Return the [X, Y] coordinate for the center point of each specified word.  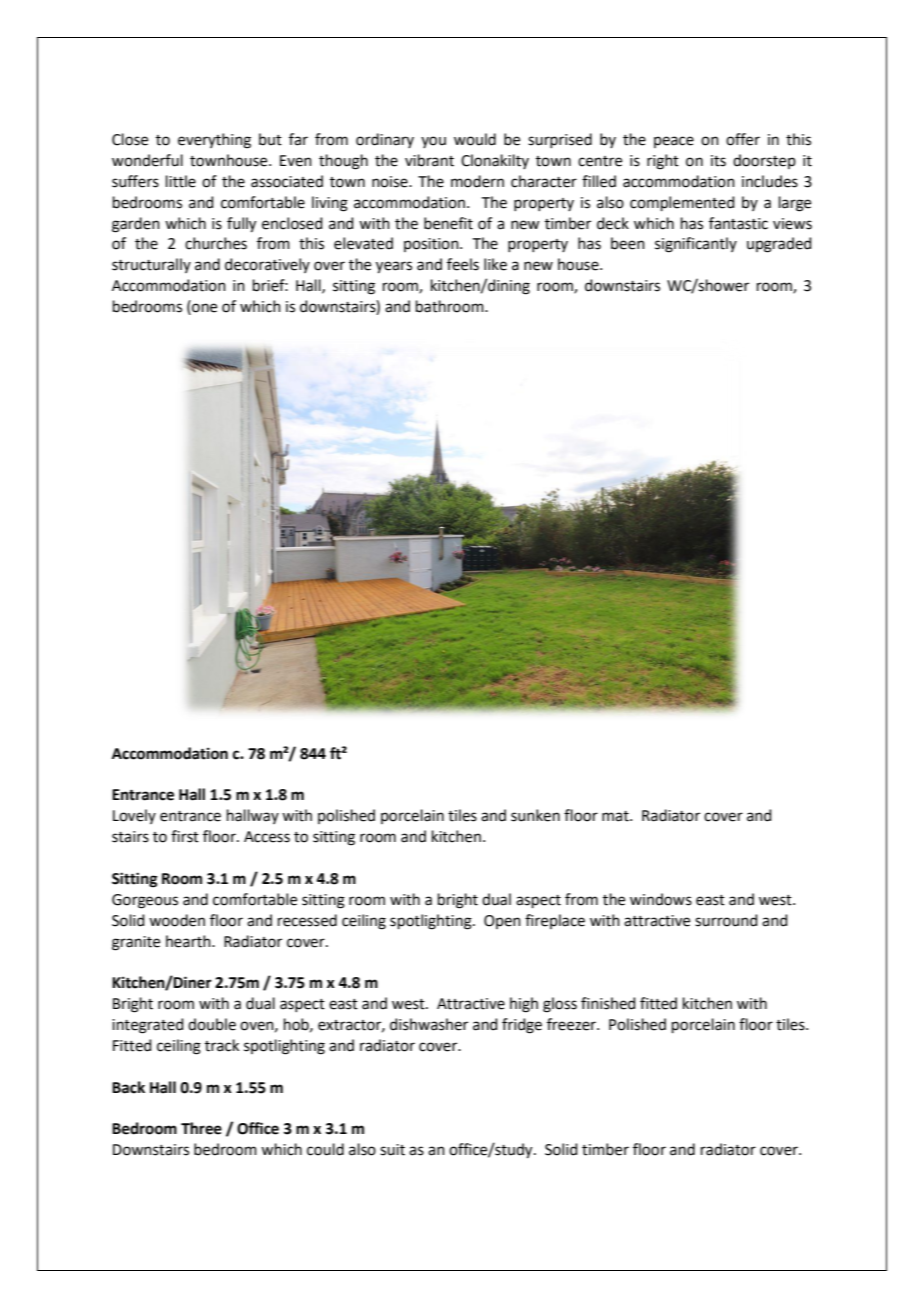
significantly [696, 245]
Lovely [134, 816]
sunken [535, 815]
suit [392, 1150]
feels [463, 264]
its [718, 161]
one [203, 309]
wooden [177, 920]
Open [502, 922]
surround [726, 920]
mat [616, 816]
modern [477, 181]
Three [201, 1128]
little [181, 181]
